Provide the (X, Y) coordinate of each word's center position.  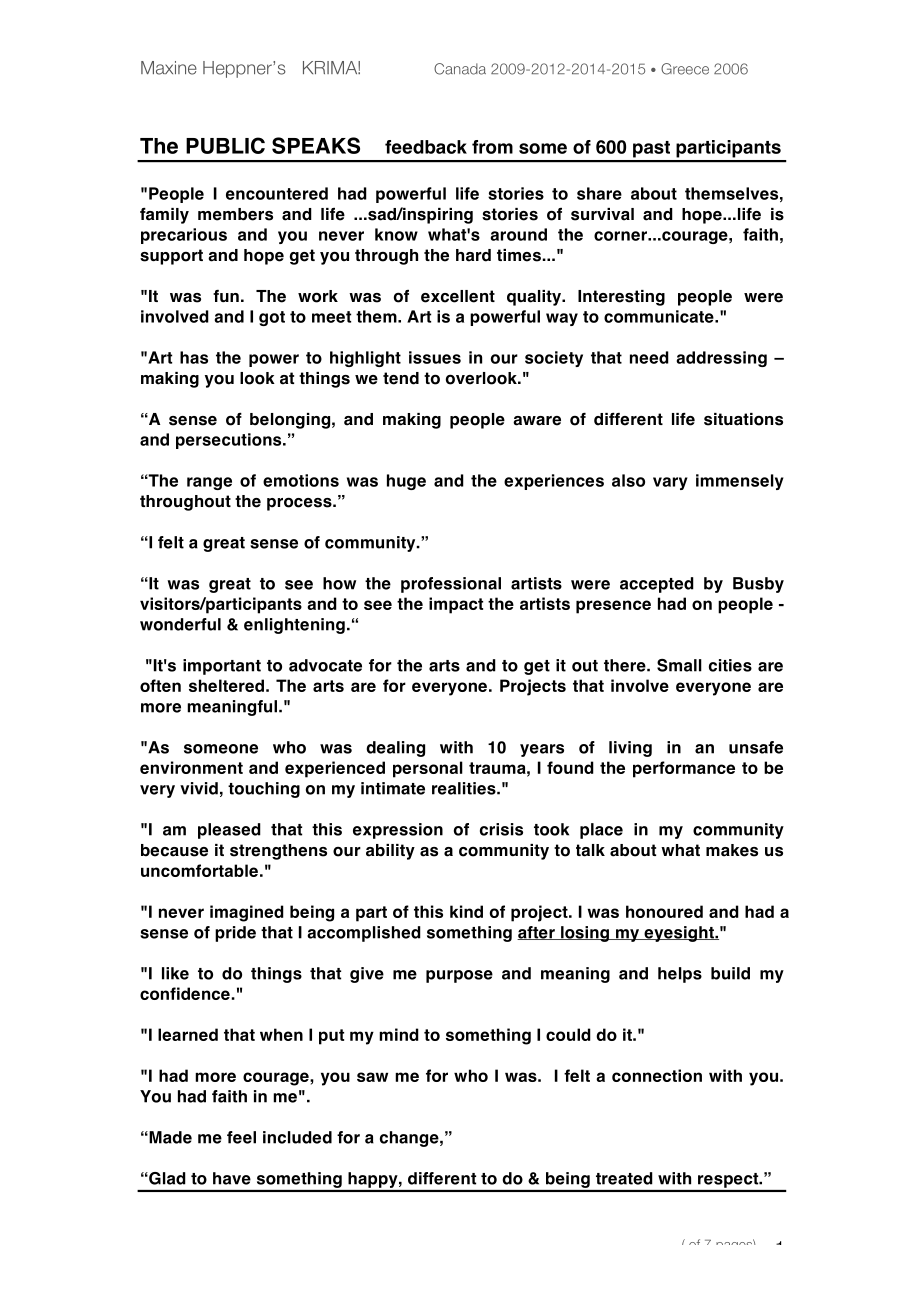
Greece (685, 69)
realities (465, 788)
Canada (460, 69)
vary (670, 483)
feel (241, 1137)
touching (264, 790)
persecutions (230, 441)
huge (406, 482)
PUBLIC (225, 145)
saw (372, 1077)
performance (684, 769)
